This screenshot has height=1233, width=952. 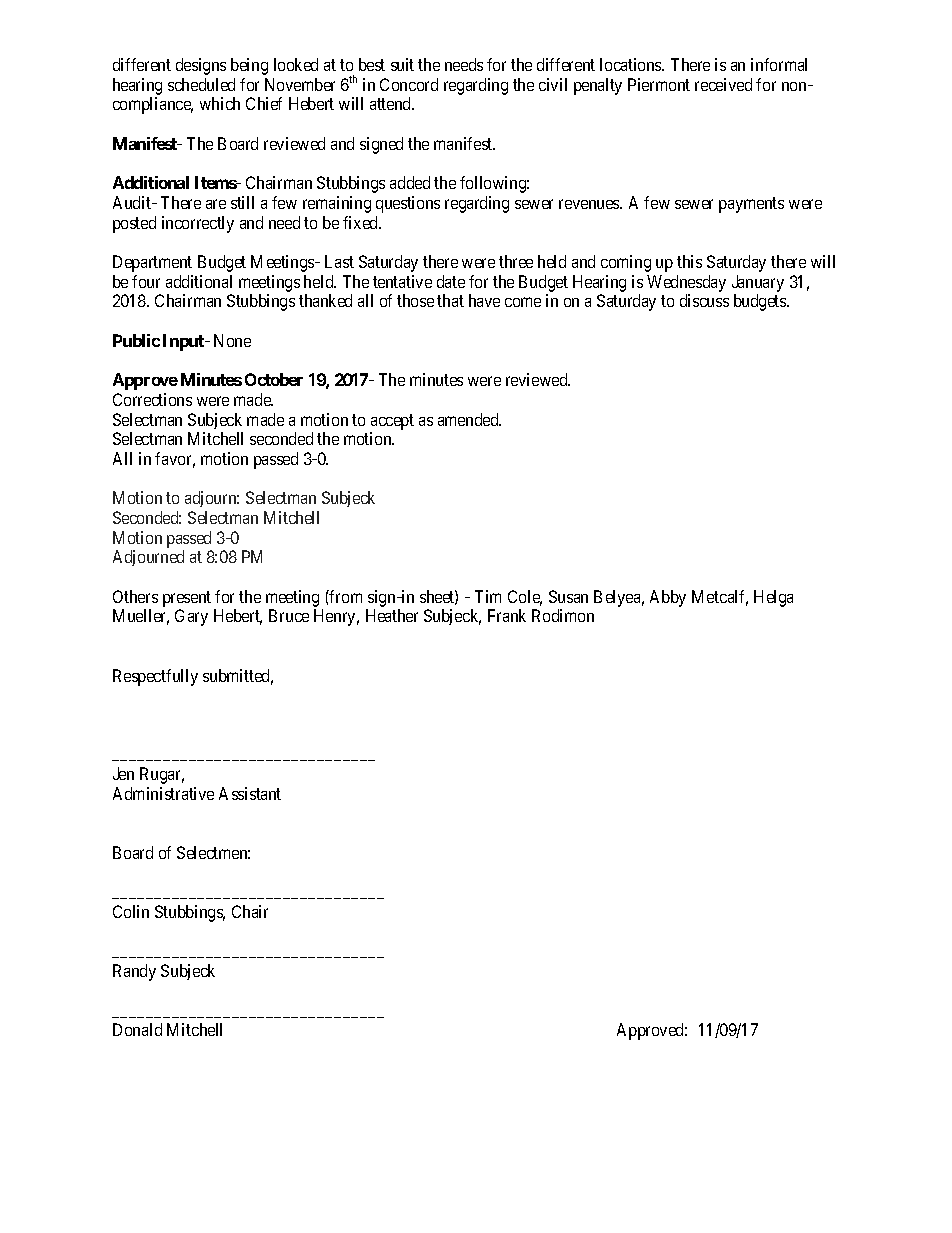 What do you see at coordinates (134, 972) in the screenshot?
I see `Randy` at bounding box center [134, 972].
